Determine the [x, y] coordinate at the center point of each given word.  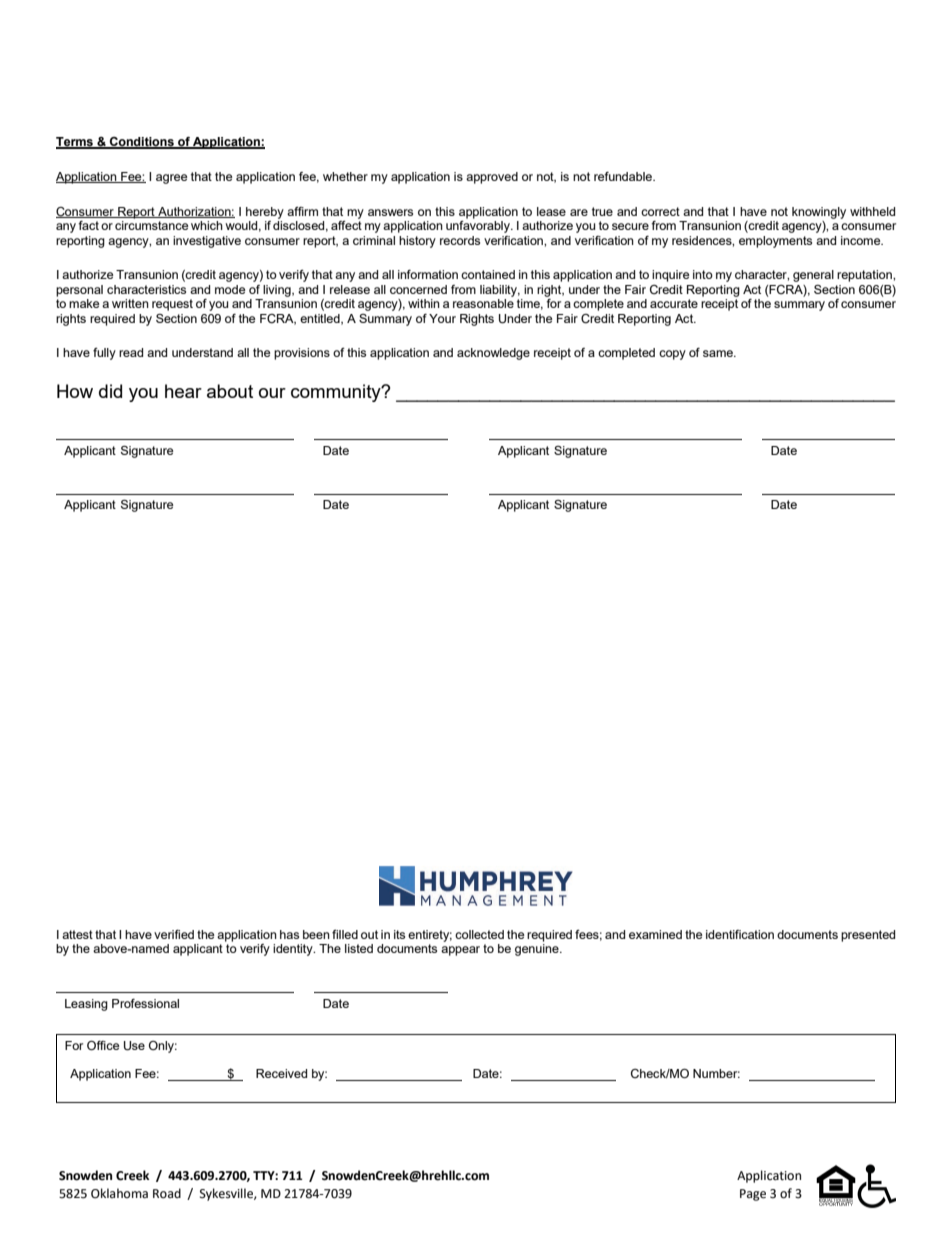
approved [492, 178]
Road [167, 1193]
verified [174, 934]
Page [753, 1195]
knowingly [819, 213]
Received [281, 1073]
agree [171, 179]
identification [740, 934]
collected [479, 934]
